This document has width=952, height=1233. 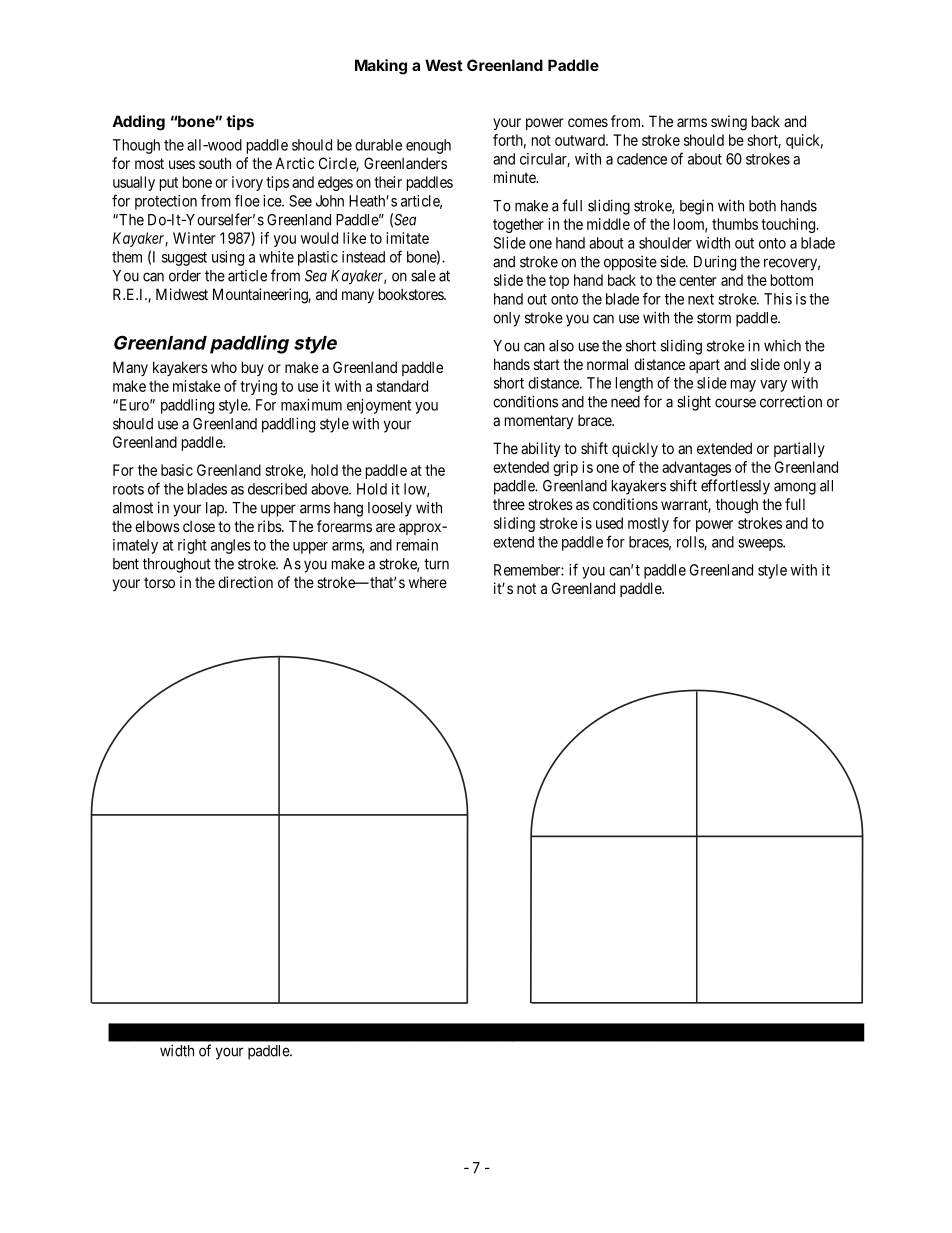 I want to click on turn, so click(x=436, y=564).
